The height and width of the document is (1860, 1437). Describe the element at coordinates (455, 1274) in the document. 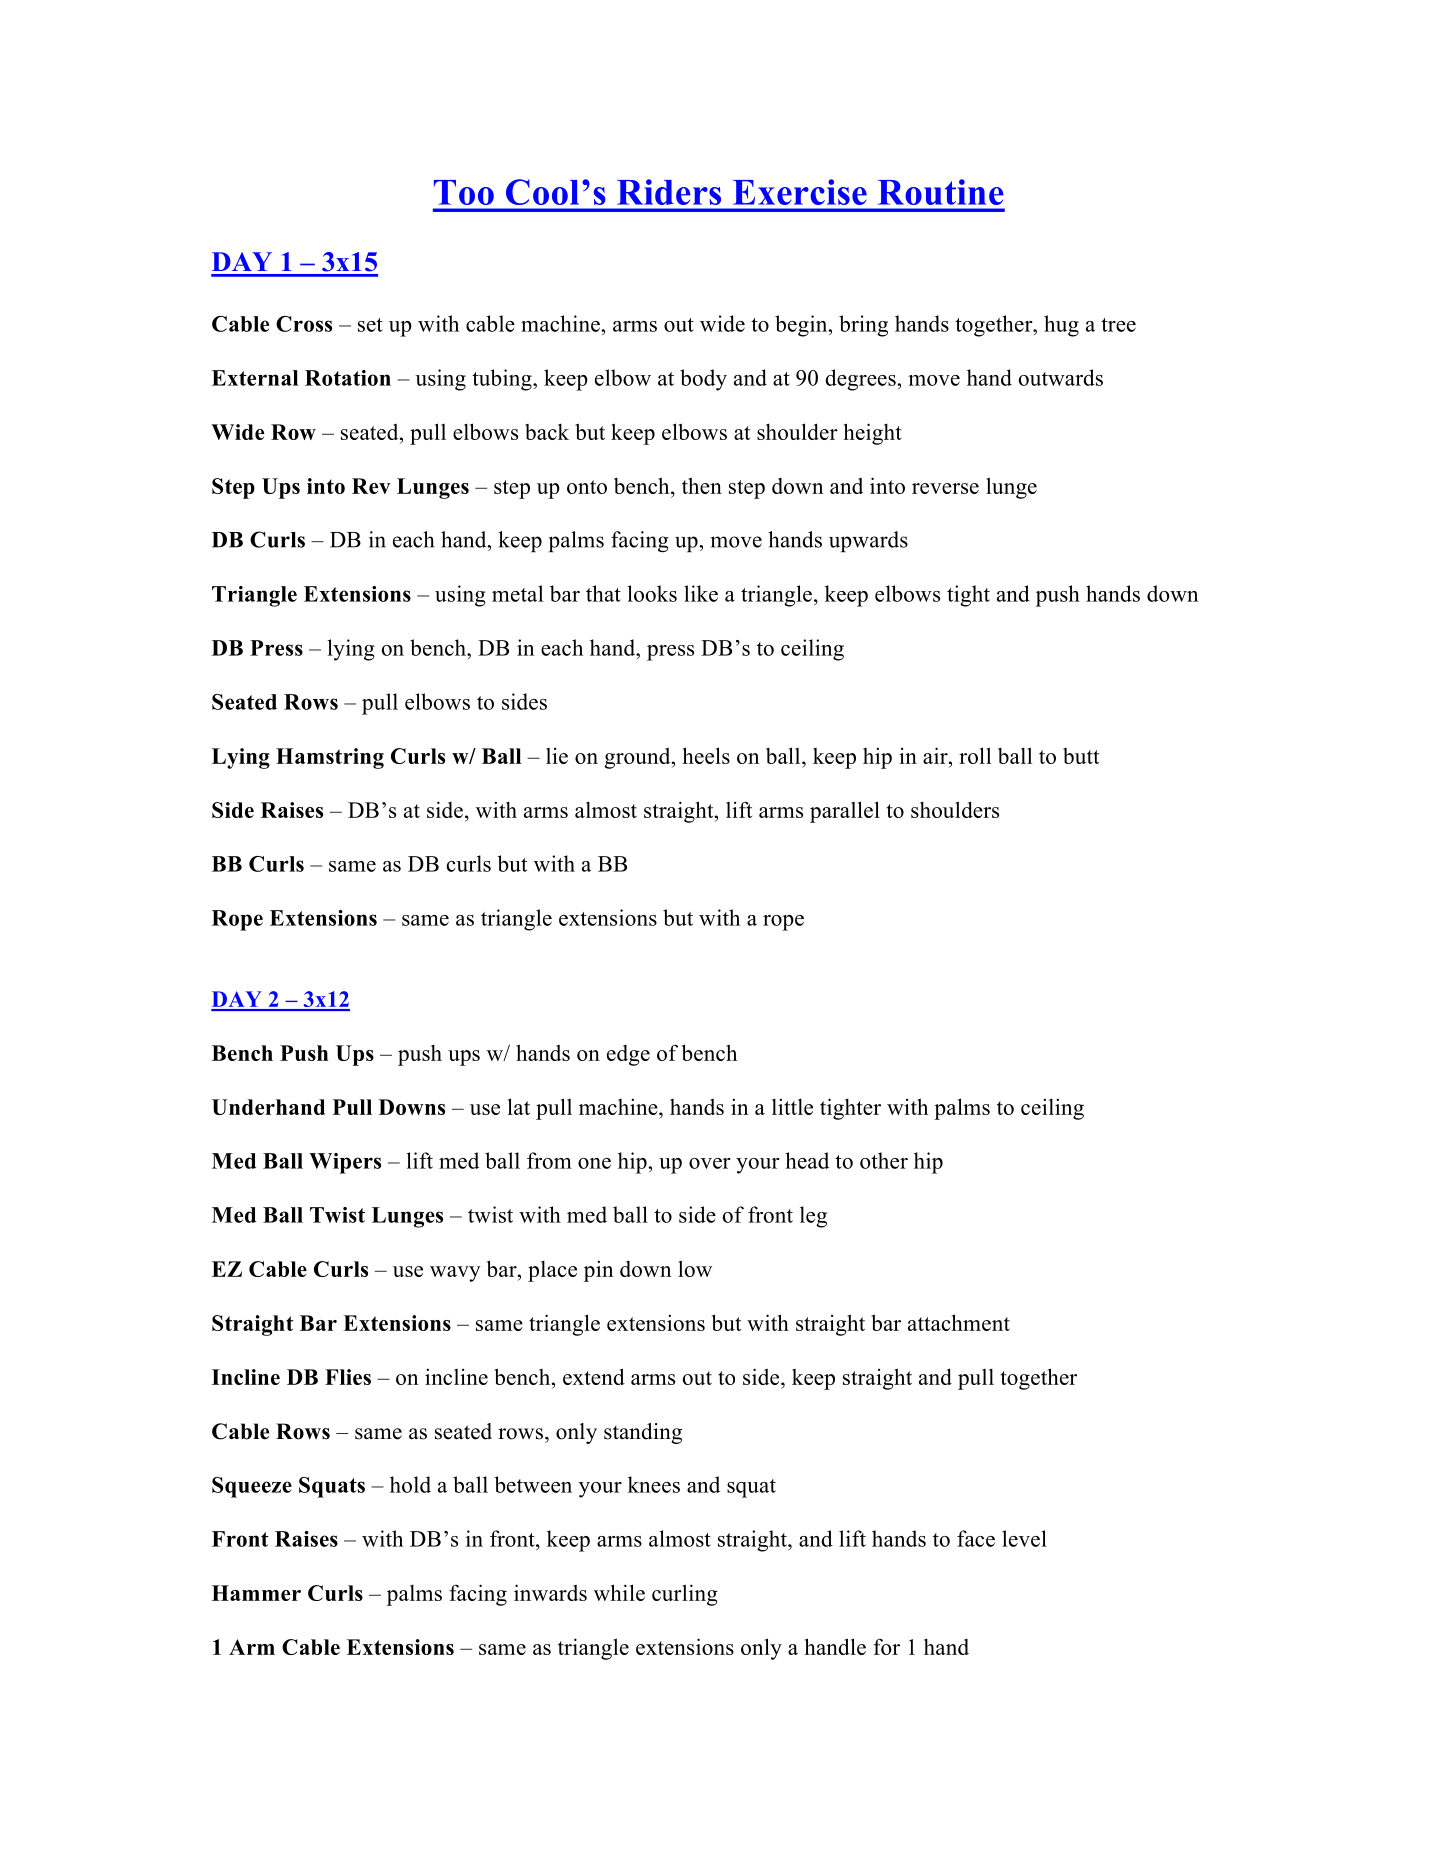

I see `wavy` at that location.
